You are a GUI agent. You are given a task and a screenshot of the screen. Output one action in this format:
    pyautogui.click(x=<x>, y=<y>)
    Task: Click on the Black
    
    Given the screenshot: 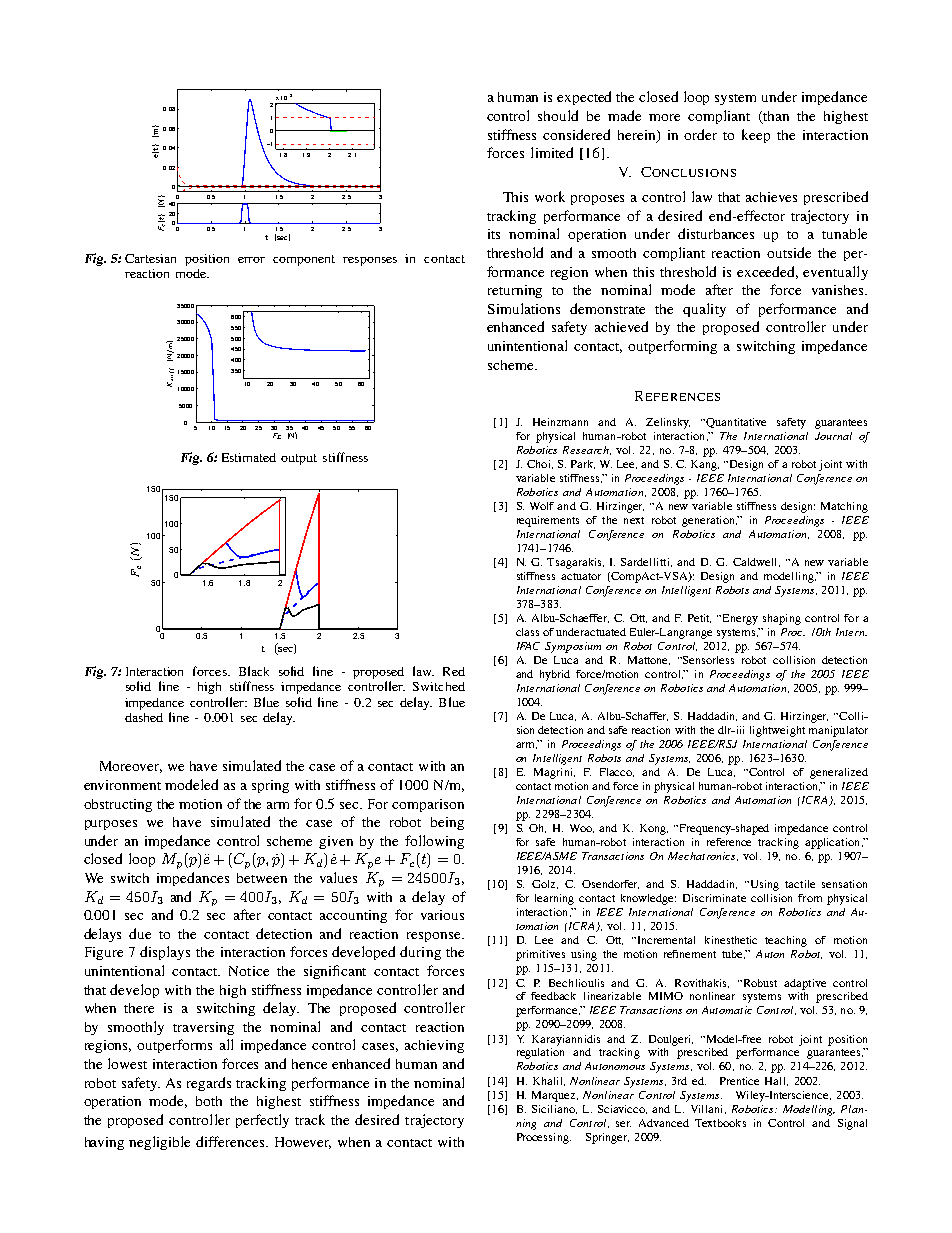 What is the action you would take?
    pyautogui.click(x=254, y=671)
